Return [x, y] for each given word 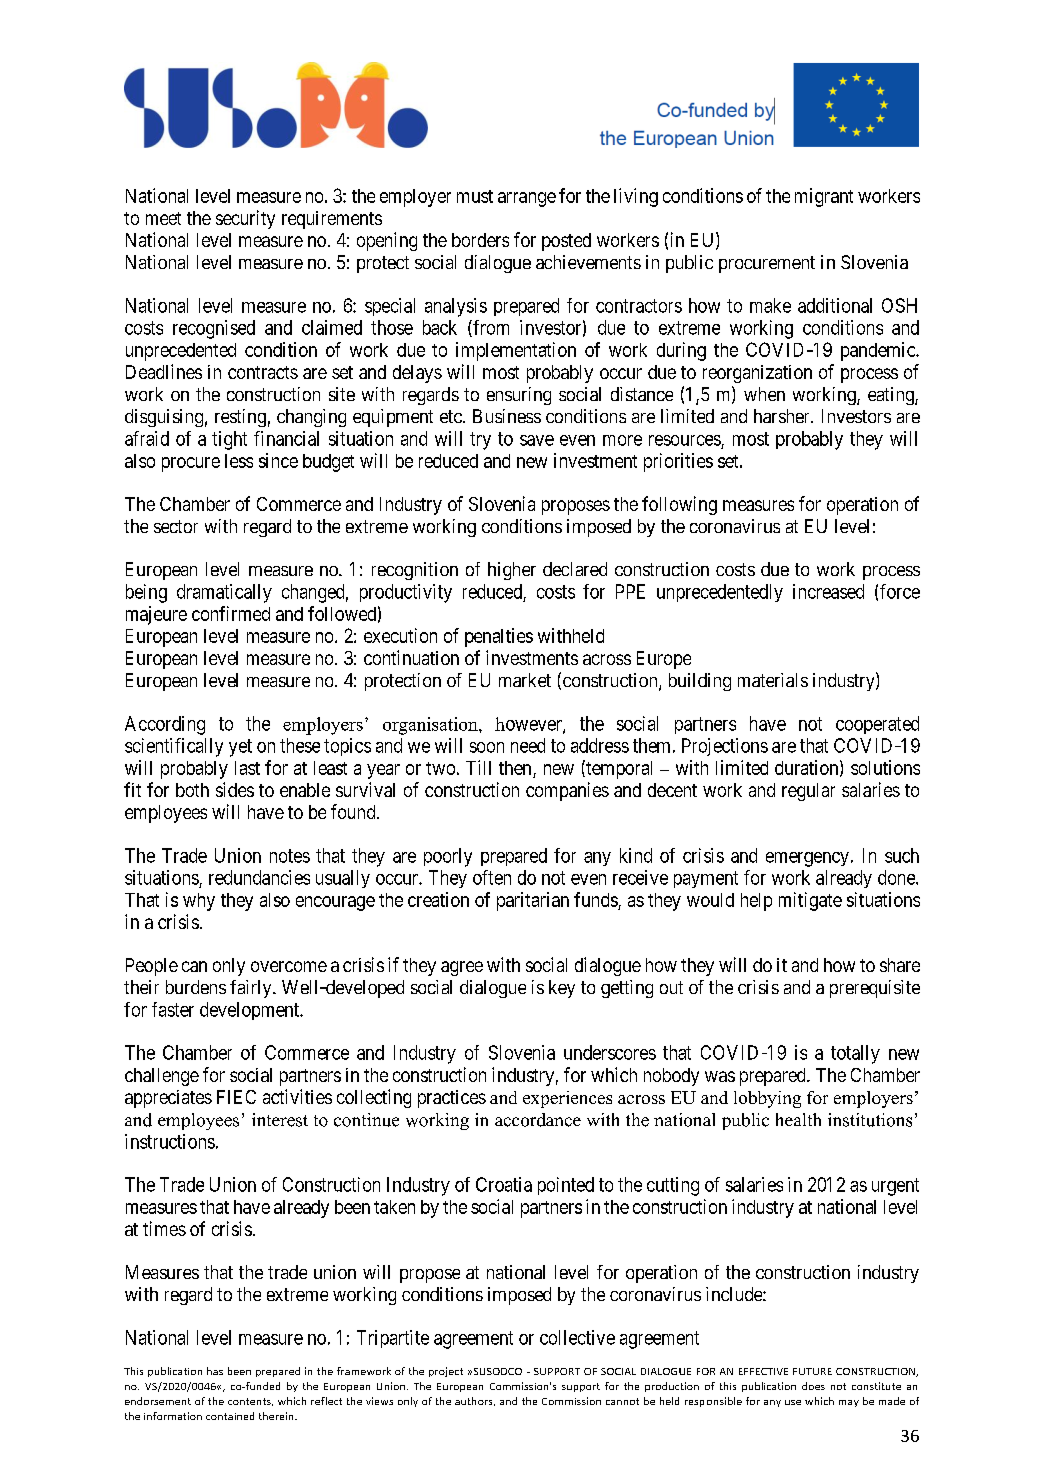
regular [808, 792]
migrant [824, 197]
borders [480, 240]
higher [512, 571]
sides [235, 789]
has [215, 1371]
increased [828, 591]
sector [176, 526]
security [245, 219]
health [798, 1119]
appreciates [168, 1099]
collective [577, 1337]
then [515, 768]
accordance [538, 1120]
